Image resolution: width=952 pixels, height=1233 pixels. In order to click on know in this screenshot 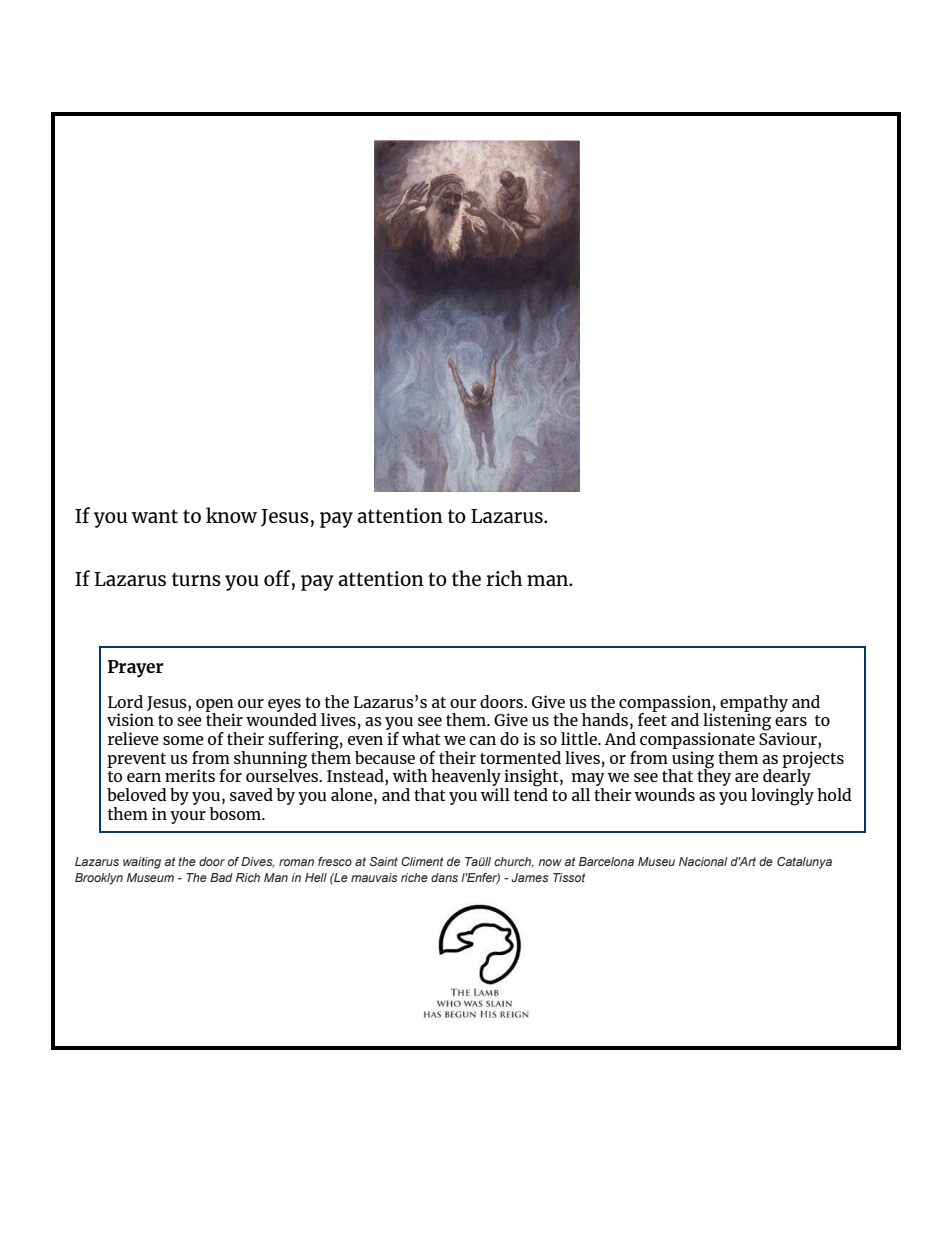, I will do `click(231, 515)`.
